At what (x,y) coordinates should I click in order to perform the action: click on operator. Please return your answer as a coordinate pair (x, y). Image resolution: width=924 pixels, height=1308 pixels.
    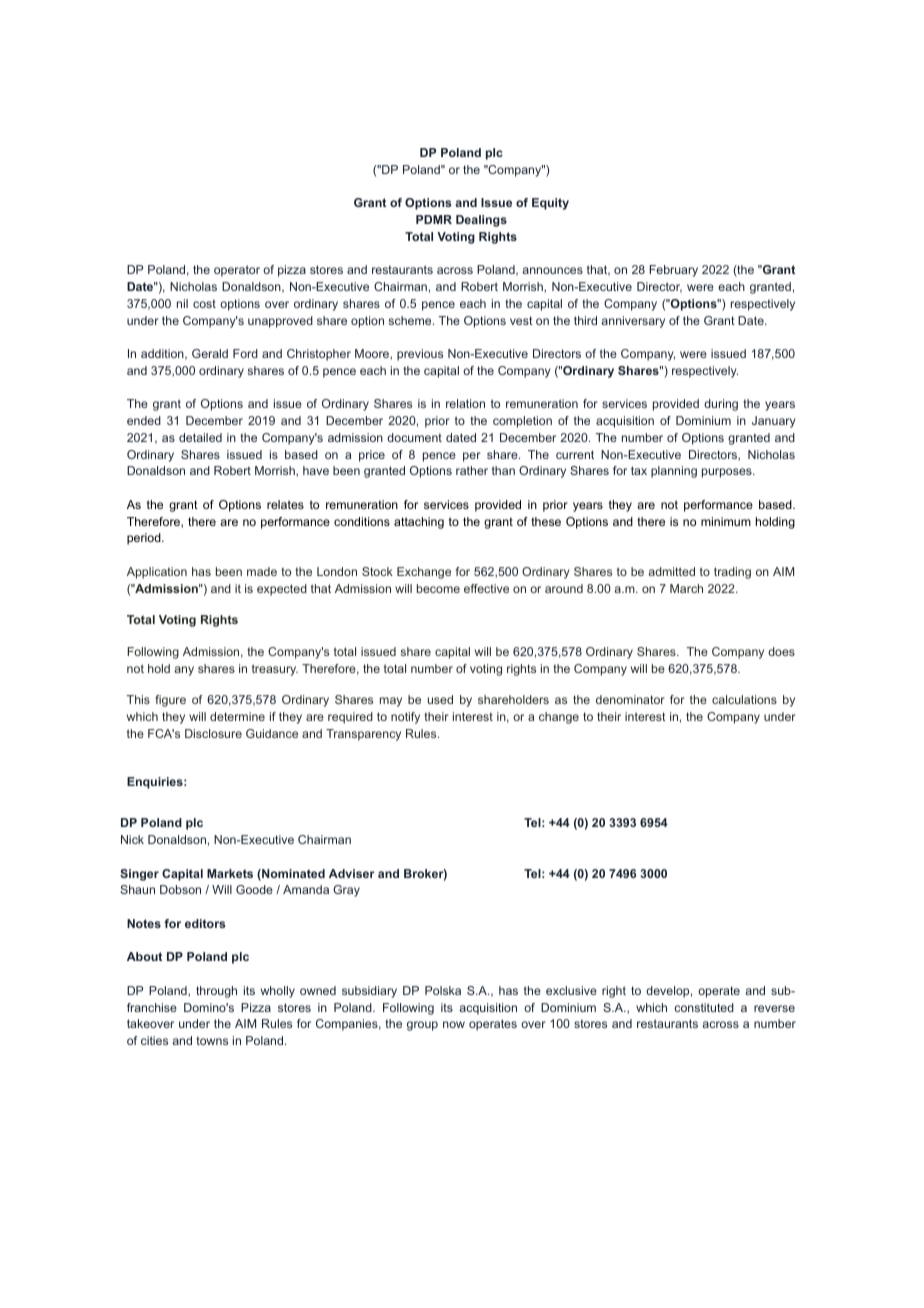
    Looking at the image, I should click on (237, 271).
